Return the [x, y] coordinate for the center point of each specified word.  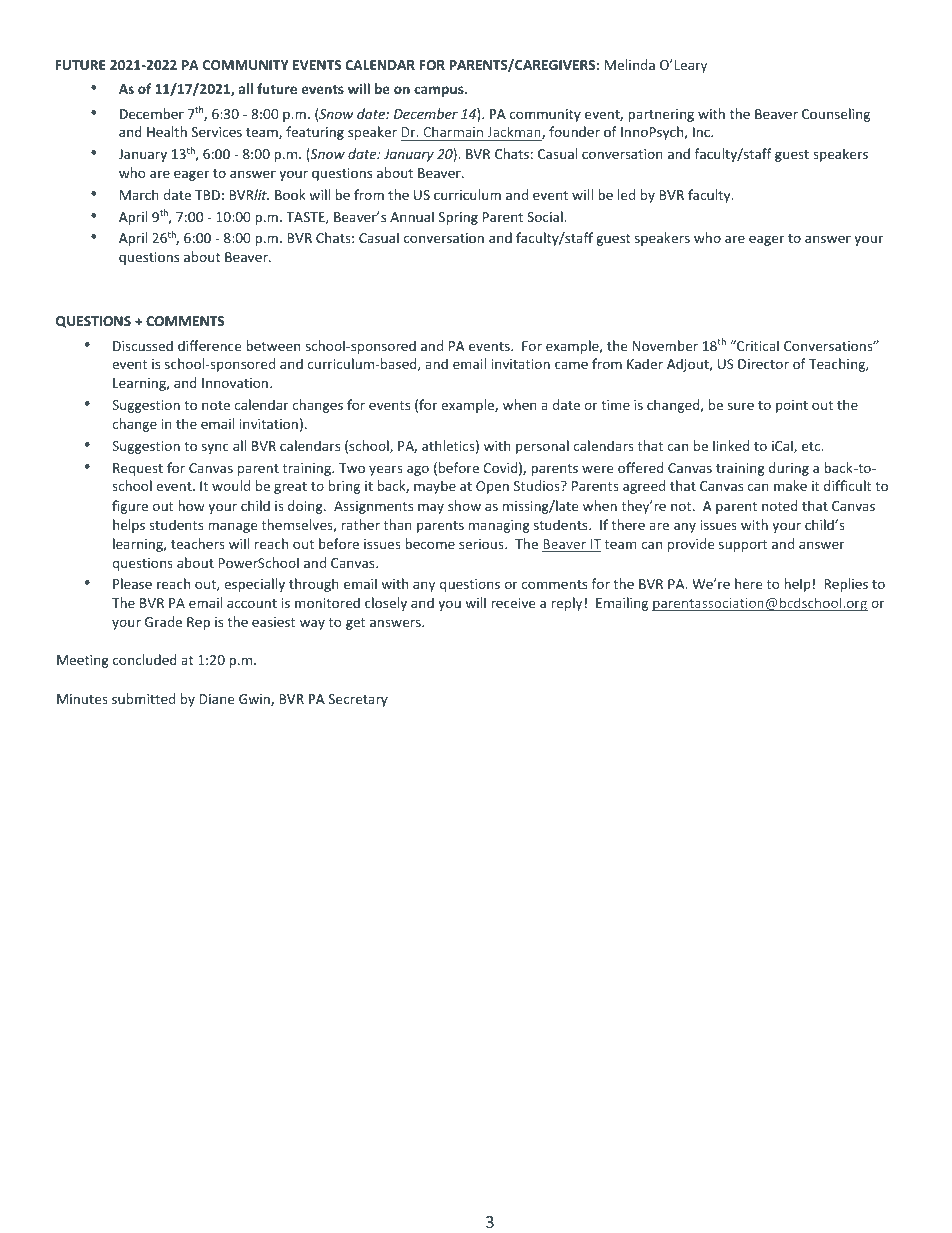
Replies [846, 585]
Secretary [358, 700]
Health [167, 131]
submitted [143, 698]
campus [440, 91]
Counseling [836, 115]
